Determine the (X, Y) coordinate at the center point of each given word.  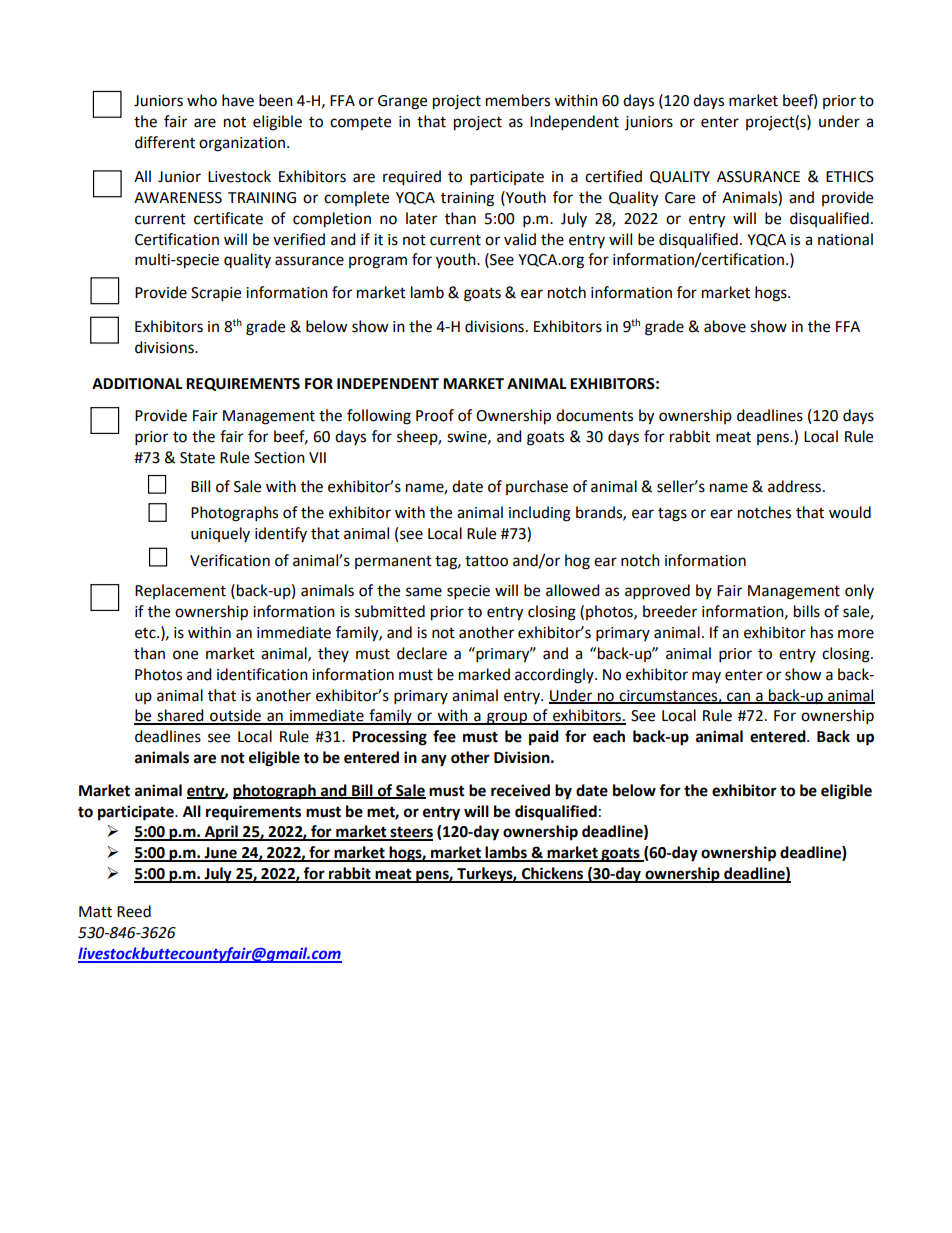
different (165, 142)
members (518, 100)
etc (146, 633)
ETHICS (850, 177)
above (725, 326)
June (221, 854)
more (856, 634)
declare (422, 653)
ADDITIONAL (137, 384)
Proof (435, 415)
